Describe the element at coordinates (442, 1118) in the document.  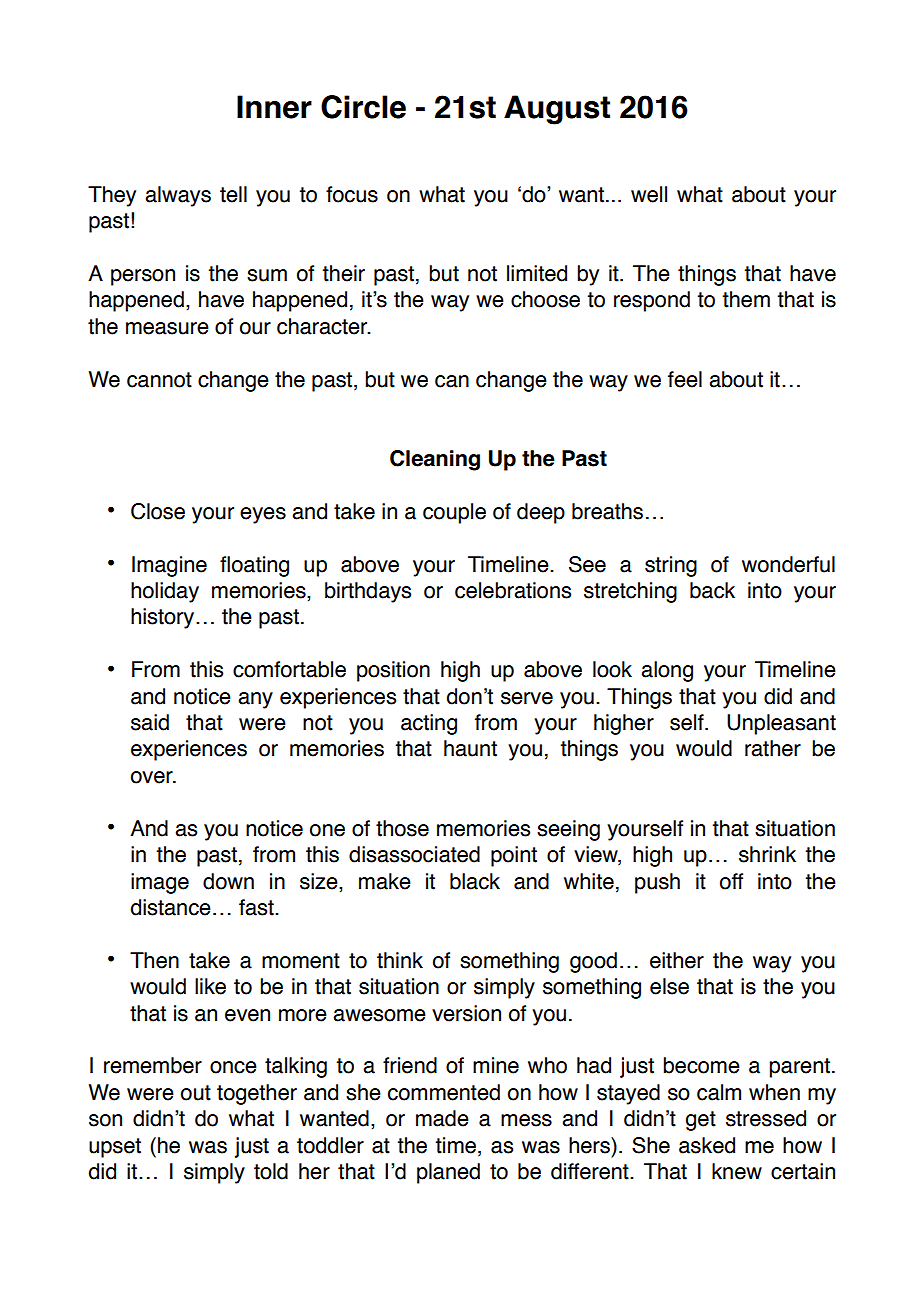
I see `made` at that location.
